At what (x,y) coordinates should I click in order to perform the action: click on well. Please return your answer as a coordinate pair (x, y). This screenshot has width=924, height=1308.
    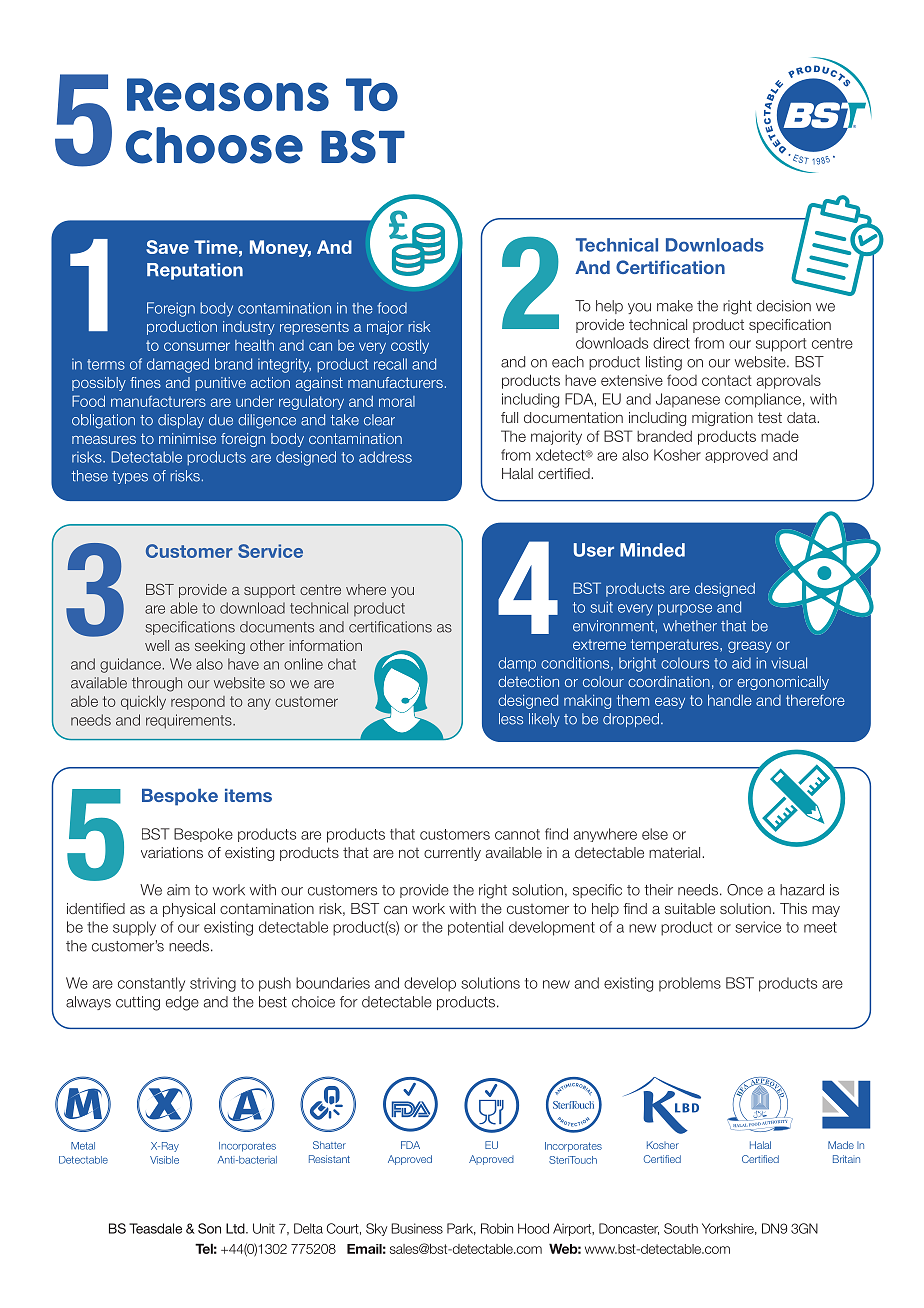
    Looking at the image, I should click on (157, 645).
